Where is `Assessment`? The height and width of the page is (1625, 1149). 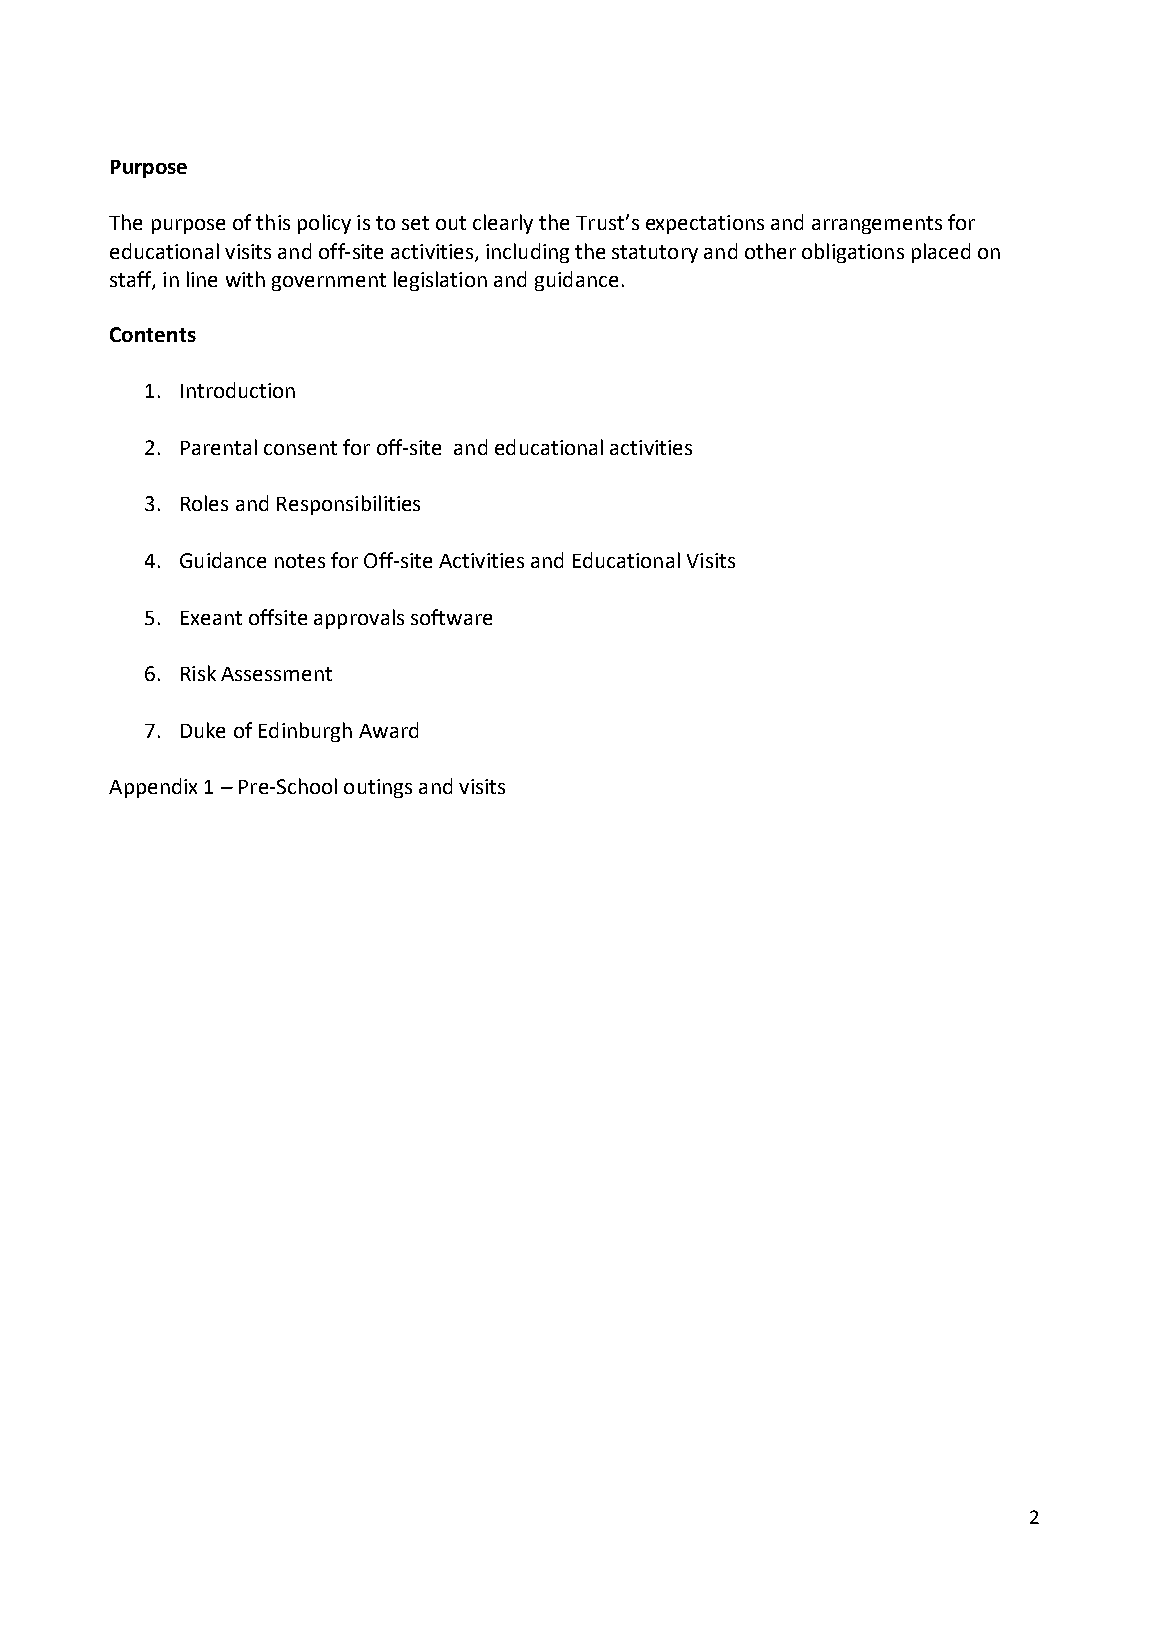
Assessment is located at coordinates (276, 674).
